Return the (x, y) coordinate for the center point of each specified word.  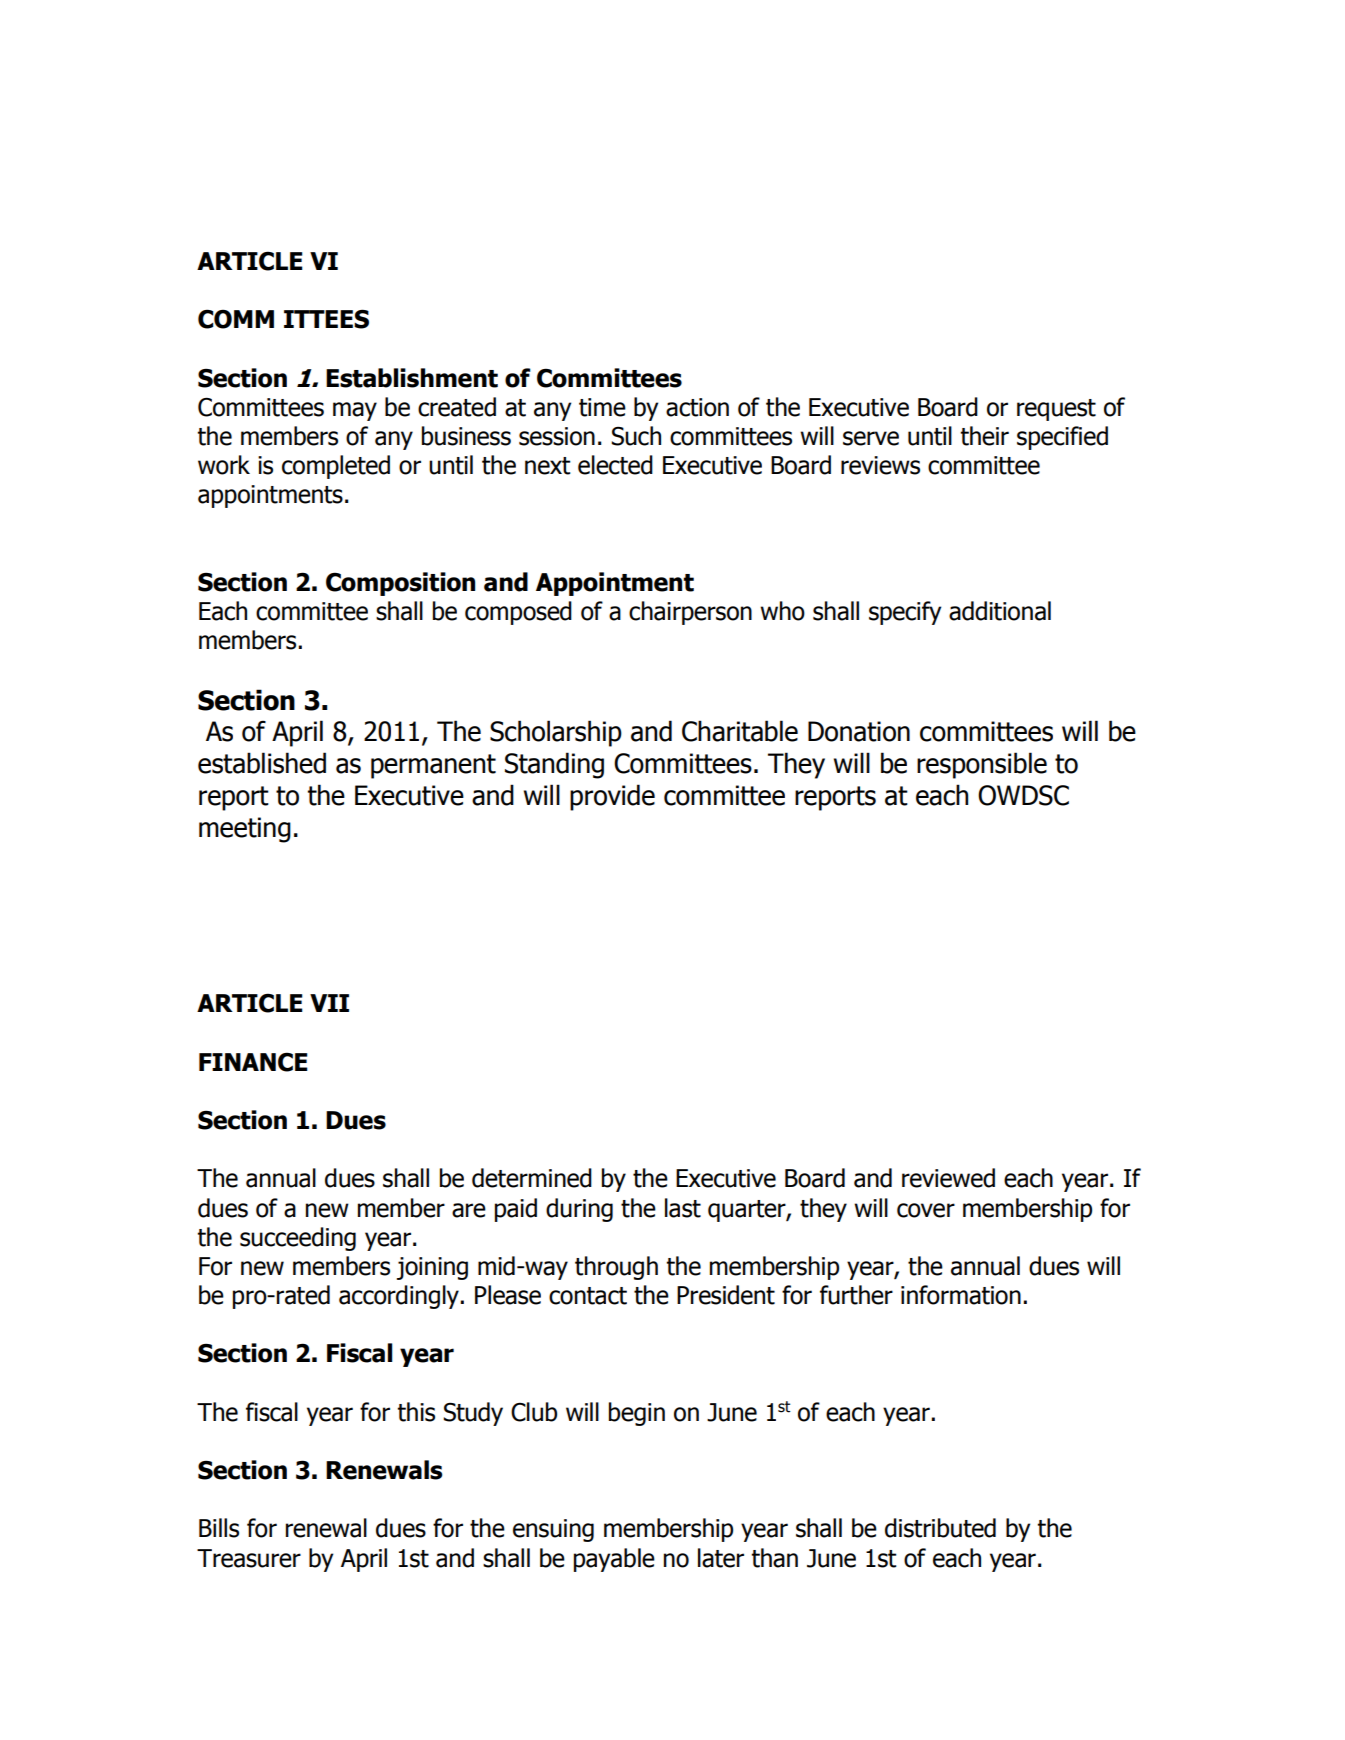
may (355, 411)
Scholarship (556, 733)
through (616, 1268)
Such (636, 436)
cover (926, 1210)
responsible (982, 765)
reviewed (948, 1178)
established (262, 763)
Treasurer (249, 1558)
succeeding (298, 1239)
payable (614, 1560)
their (984, 436)
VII (329, 1003)
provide (612, 797)
